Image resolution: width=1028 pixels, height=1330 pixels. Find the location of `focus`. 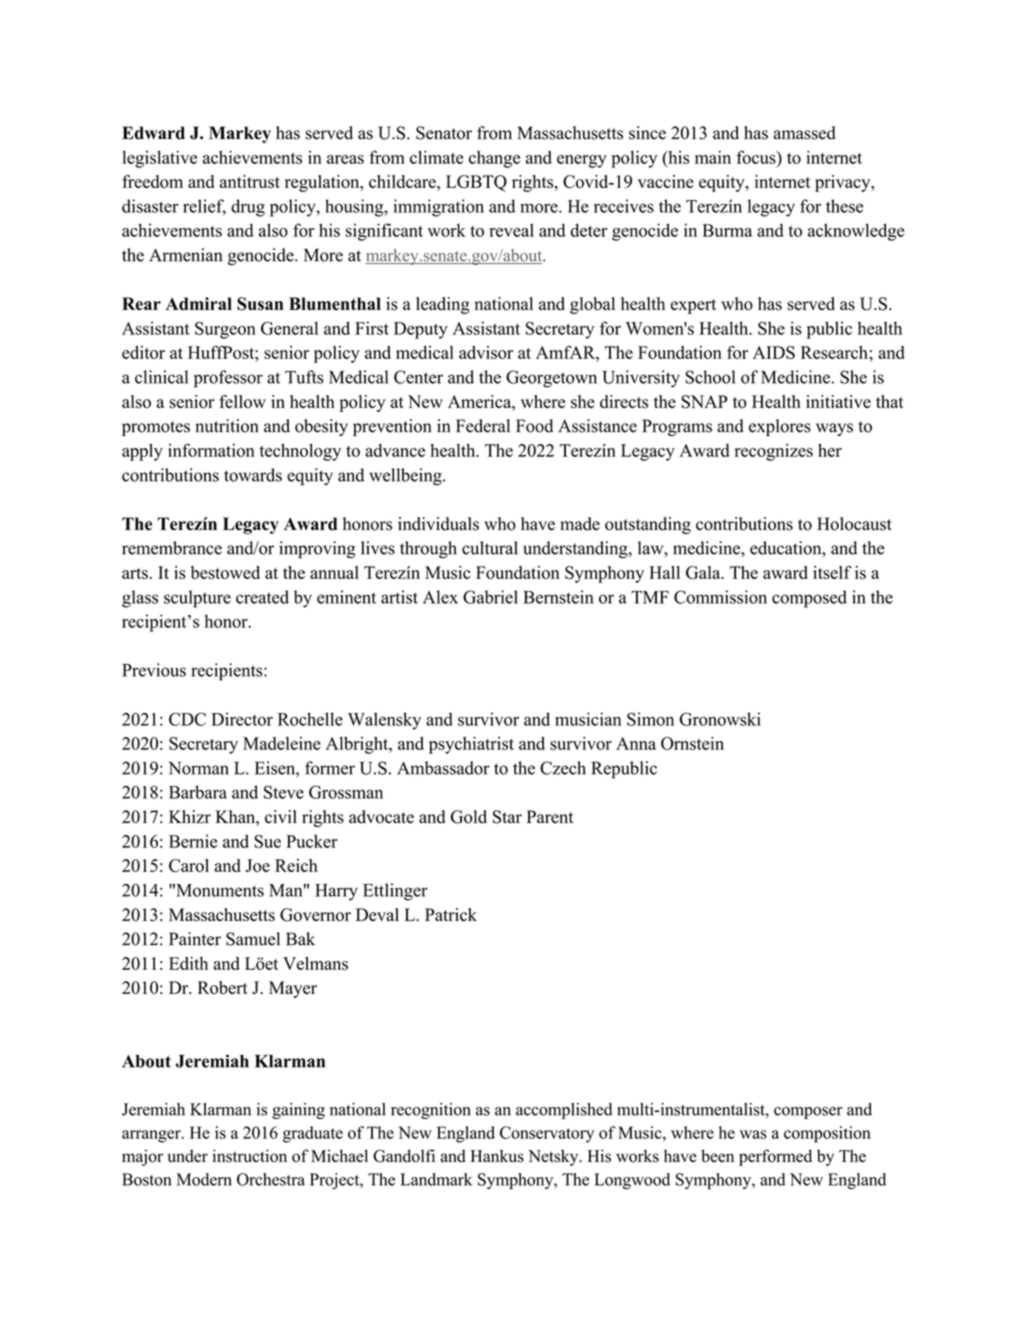

focus is located at coordinates (757, 157).
